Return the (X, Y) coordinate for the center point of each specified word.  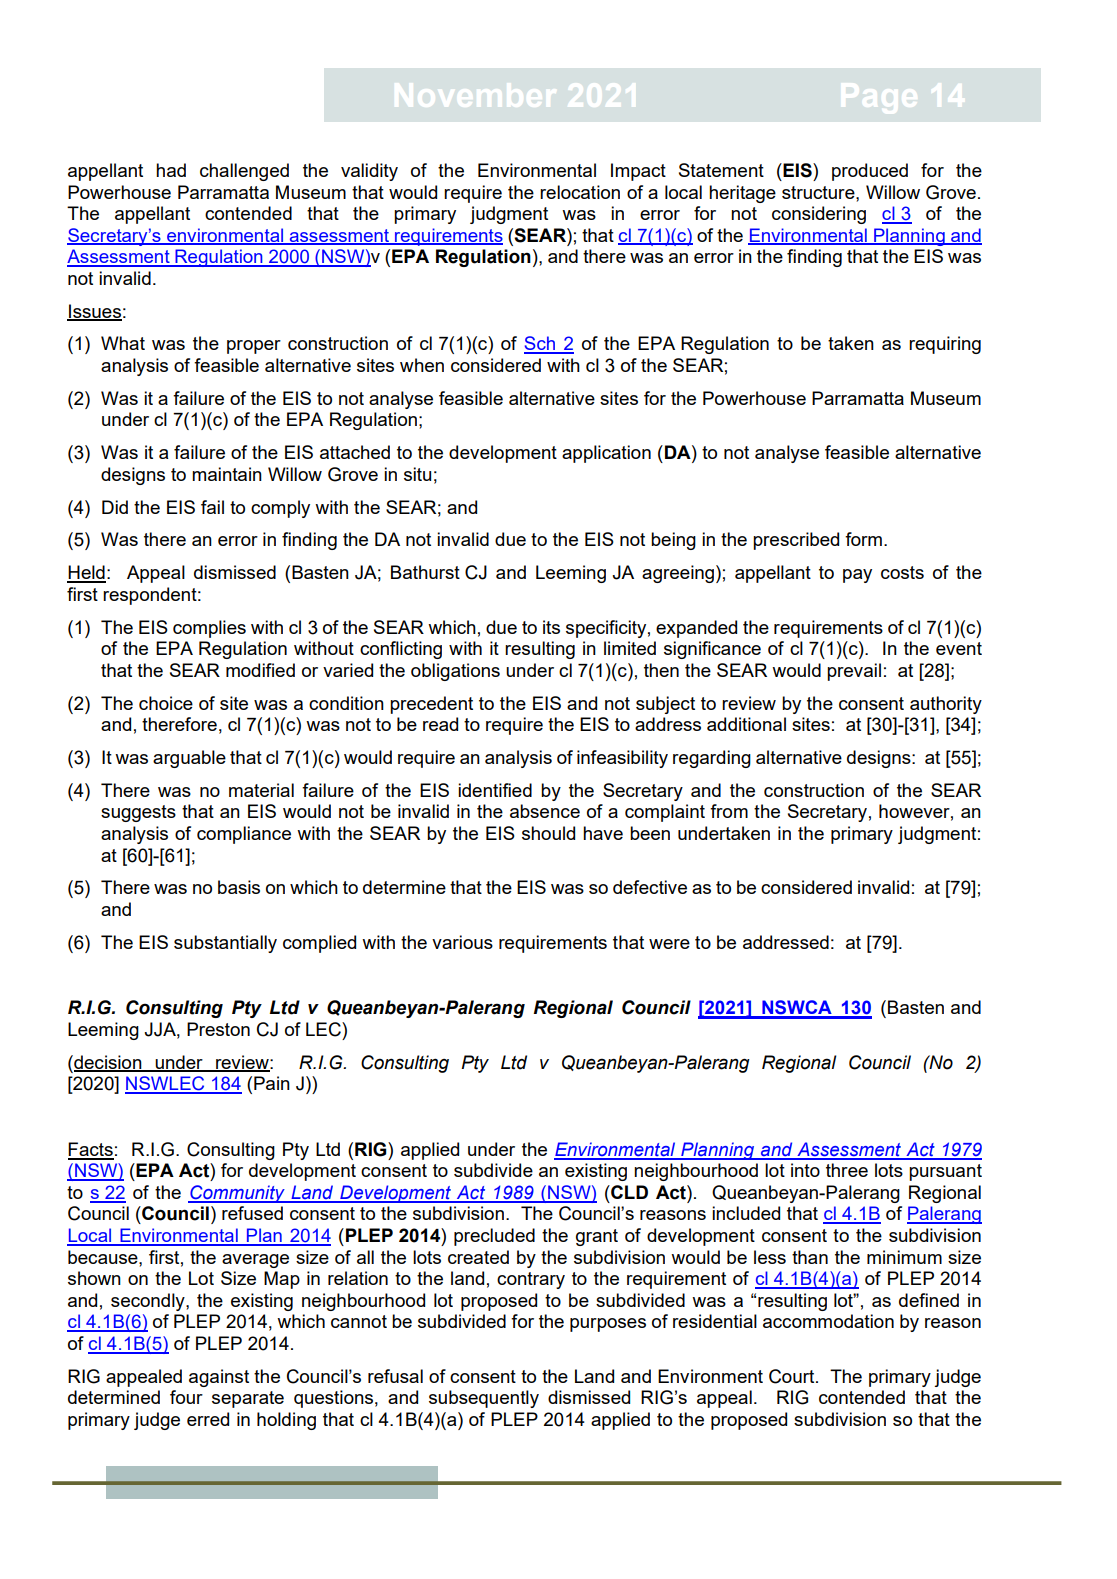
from (729, 811)
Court (793, 1376)
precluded (494, 1237)
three (847, 1170)
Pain (272, 1083)
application (606, 454)
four (186, 1397)
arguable (189, 759)
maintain (227, 474)
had (171, 170)
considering (819, 215)
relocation (580, 192)
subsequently (484, 1399)
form (863, 539)
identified (495, 790)
